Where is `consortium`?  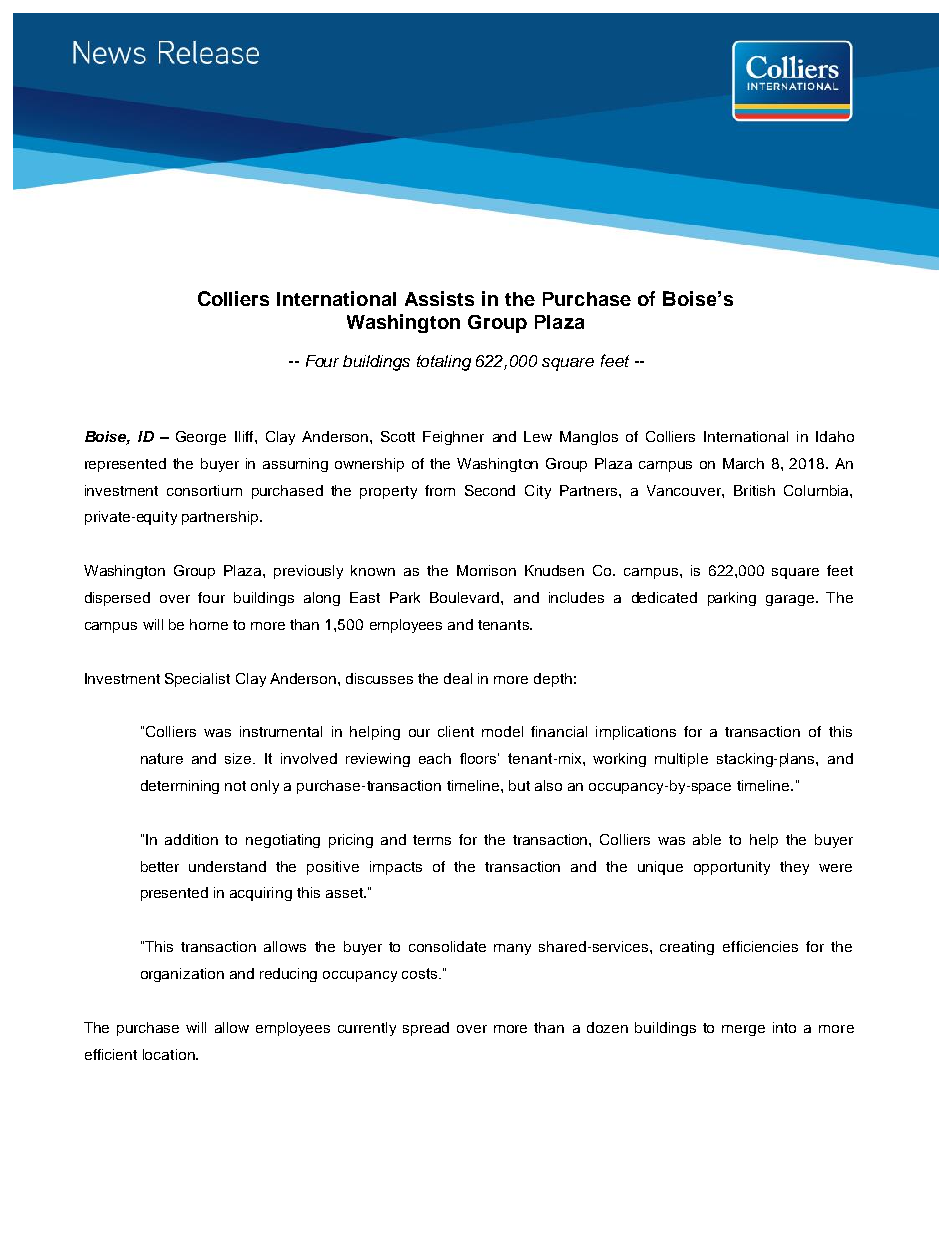
consortium is located at coordinates (204, 490).
